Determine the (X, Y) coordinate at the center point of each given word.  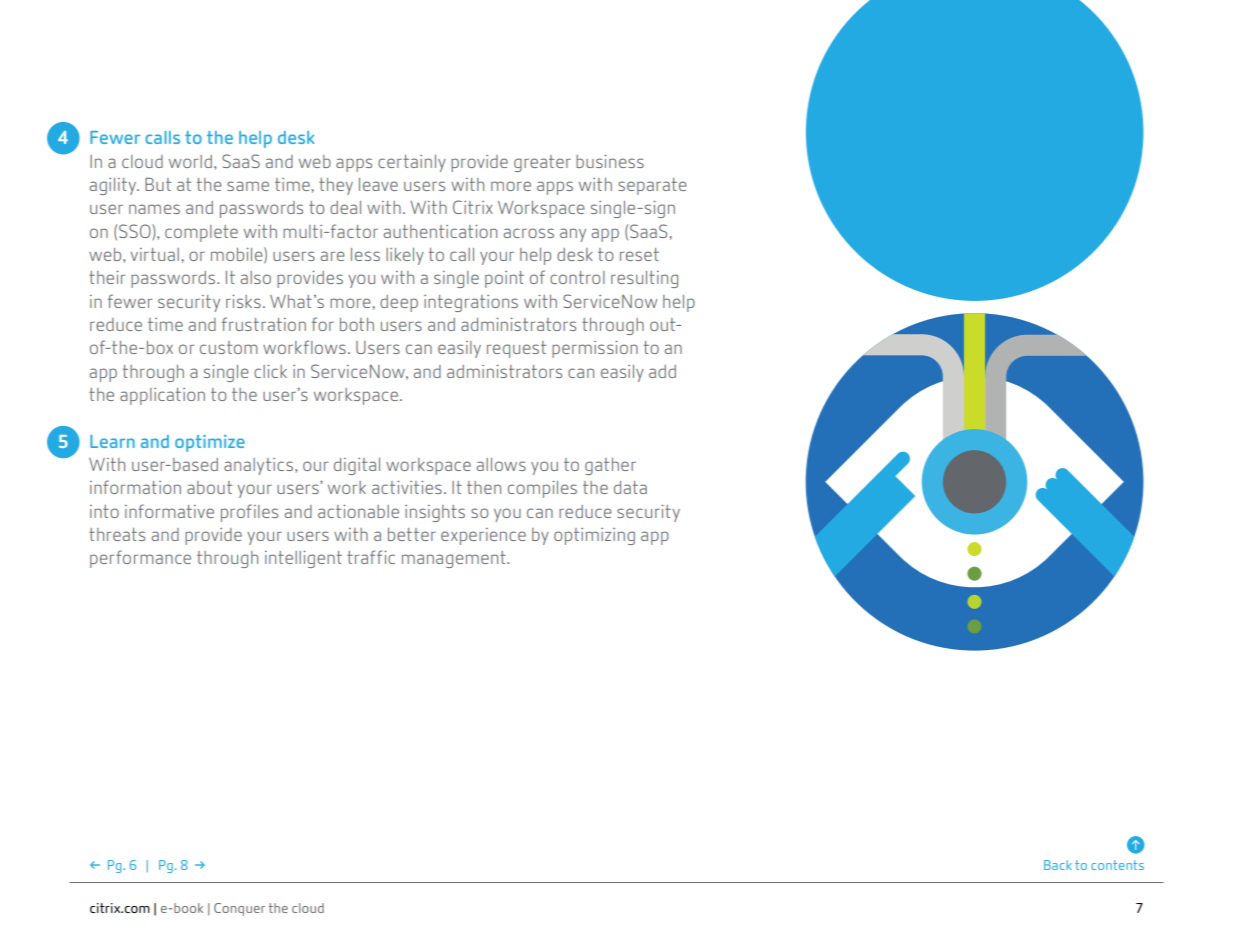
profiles (249, 513)
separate (652, 186)
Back (1058, 865)
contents (1117, 865)
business (610, 161)
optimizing (594, 536)
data (630, 487)
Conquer (239, 909)
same (248, 186)
